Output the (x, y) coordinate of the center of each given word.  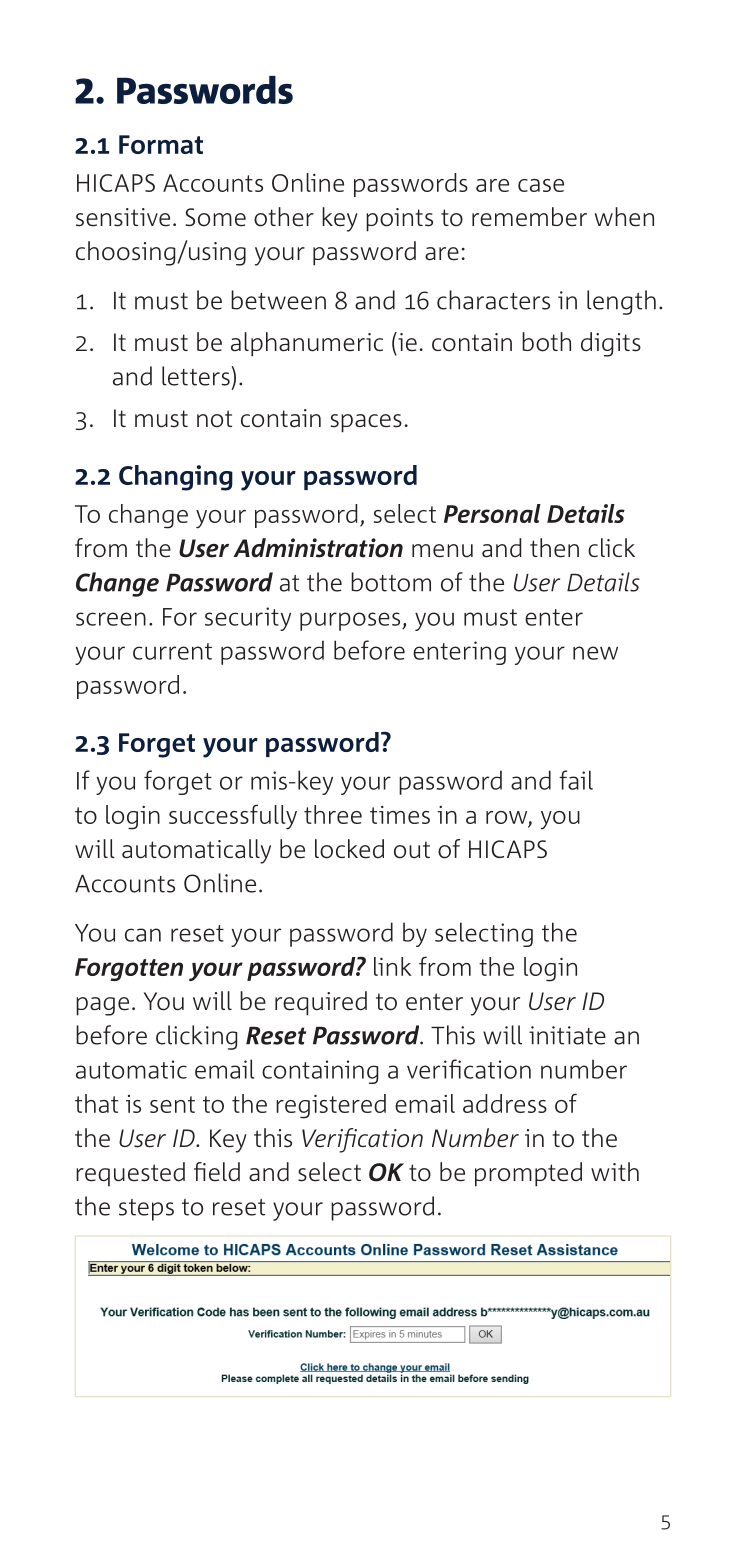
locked (349, 849)
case (541, 185)
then (554, 548)
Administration (318, 548)
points (399, 220)
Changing (176, 478)
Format (161, 144)
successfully (233, 817)
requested (130, 1174)
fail (576, 780)
